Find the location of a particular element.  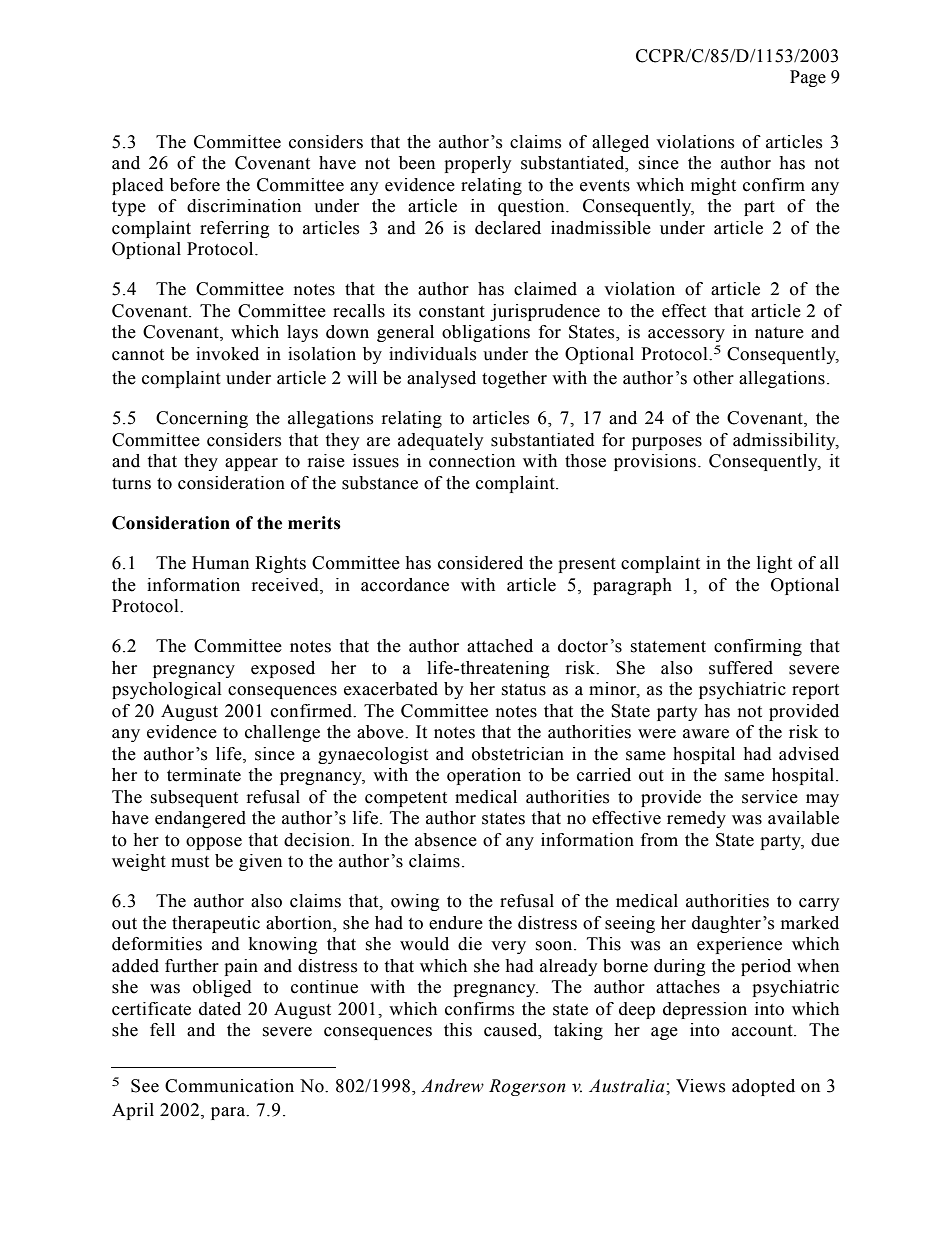

Andrew is located at coordinates (452, 1086).
